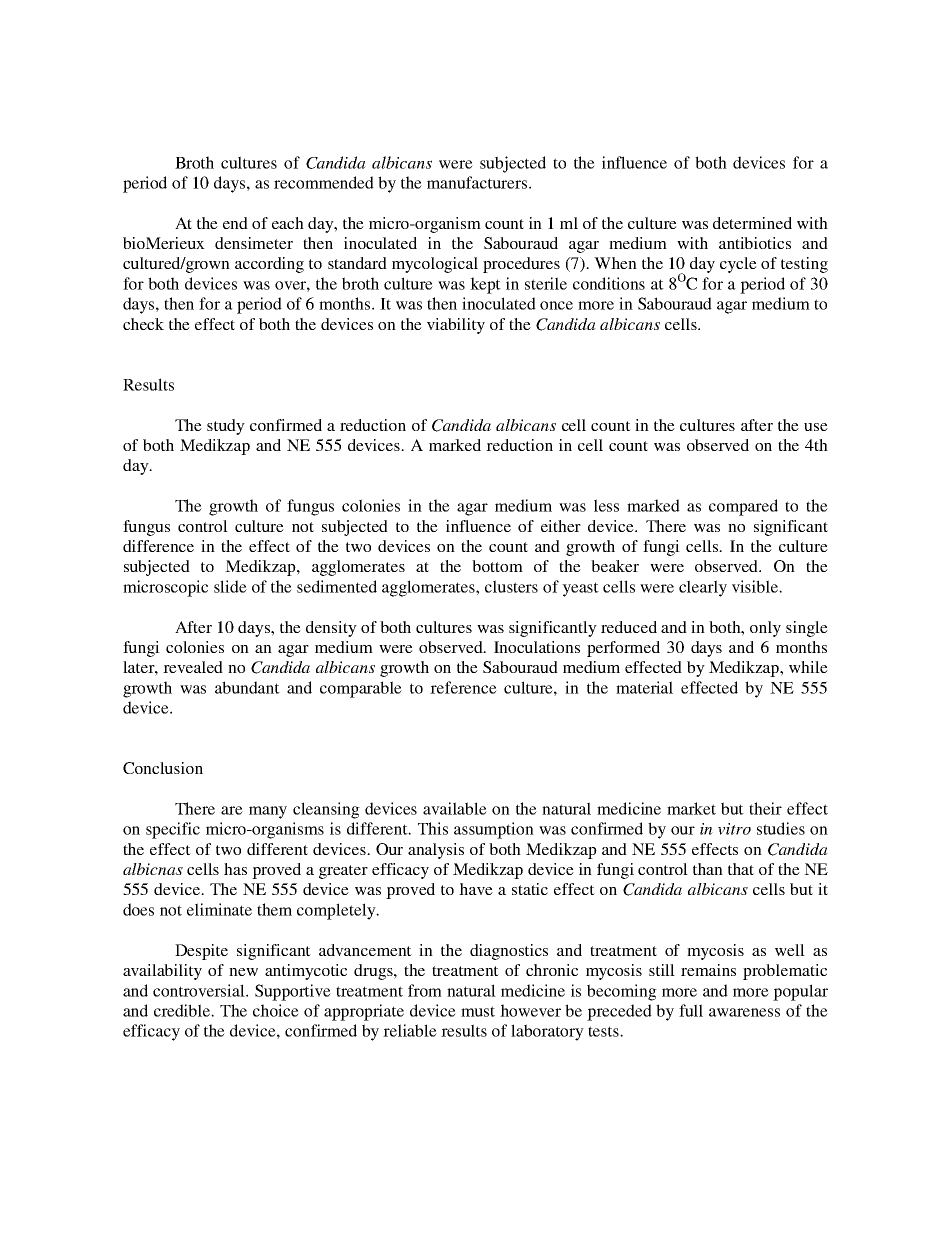 Image resolution: width=952 pixels, height=1233 pixels. I want to click on viability, so click(456, 326).
